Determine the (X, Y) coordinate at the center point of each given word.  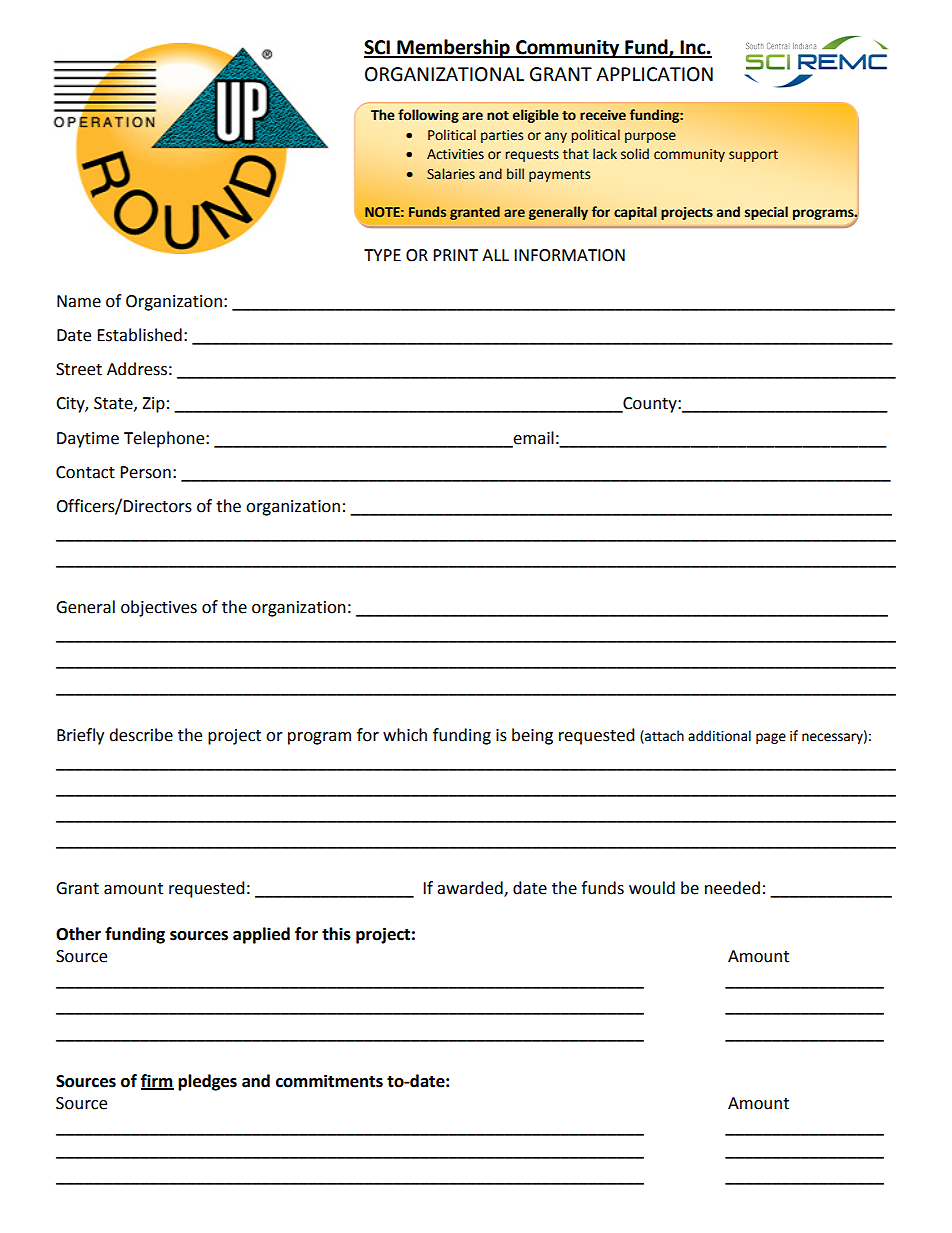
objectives (159, 608)
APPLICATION (654, 74)
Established (139, 335)
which (405, 735)
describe (141, 735)
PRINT (455, 255)
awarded (471, 889)
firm (157, 1081)
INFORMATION (569, 255)
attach (663, 736)
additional (719, 736)
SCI (378, 48)
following (428, 116)
